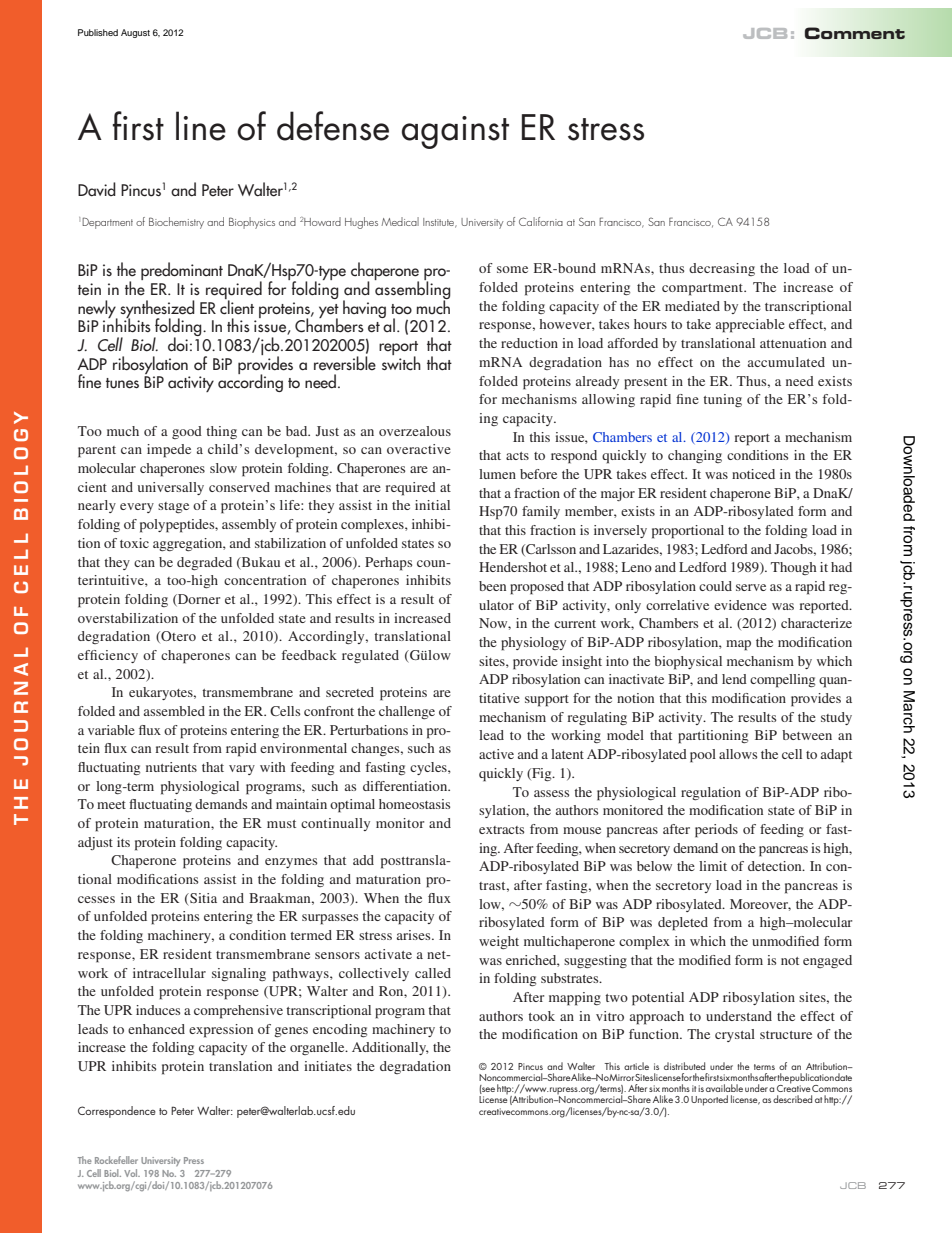 This image has height=1233, width=952. What do you see at coordinates (135, 33) in the image?
I see `August` at bounding box center [135, 33].
